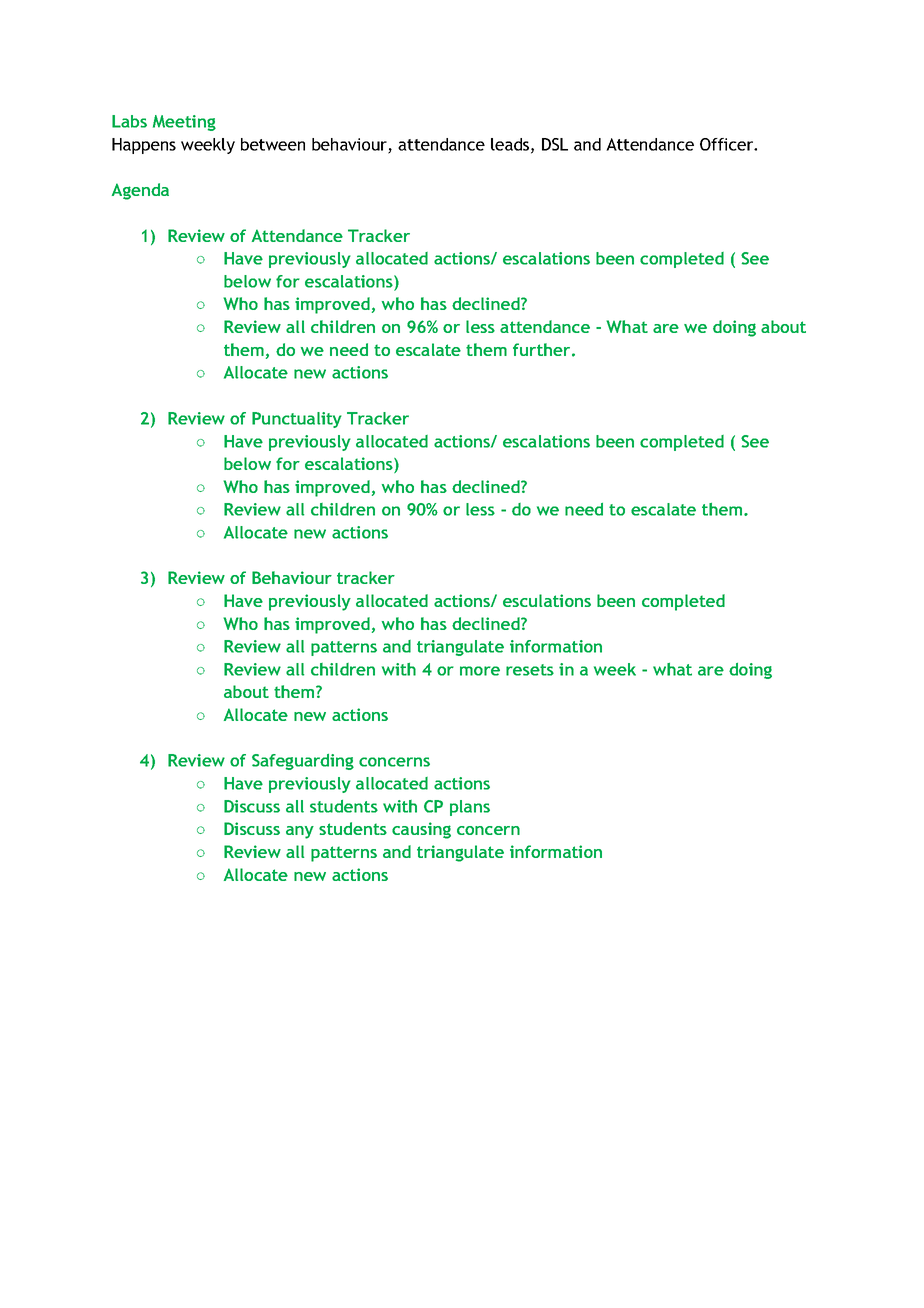 Image resolution: width=924 pixels, height=1308 pixels. What do you see at coordinates (273, 144) in the page?
I see `between` at bounding box center [273, 144].
